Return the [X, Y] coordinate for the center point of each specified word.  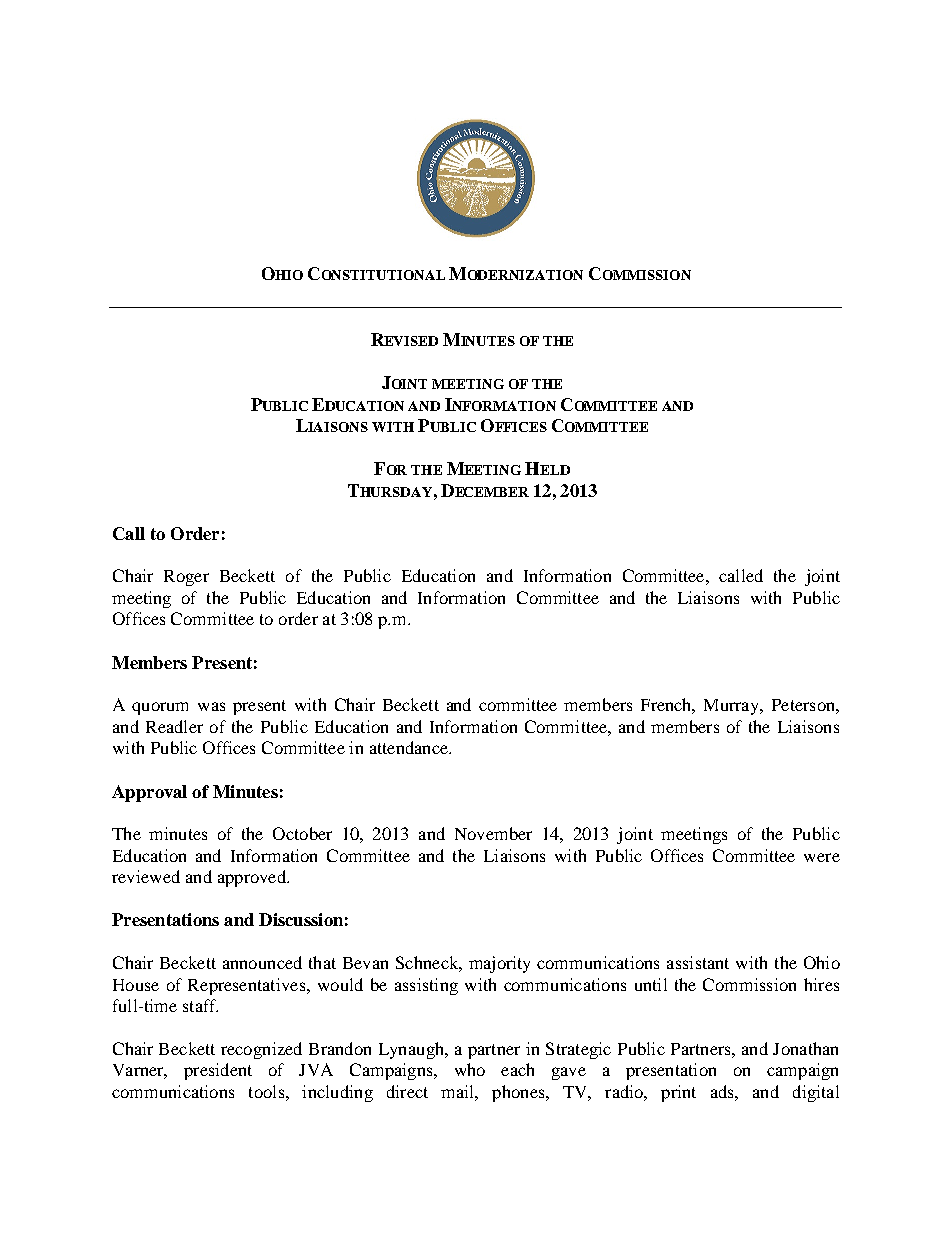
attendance [410, 747]
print [678, 1093]
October [302, 833]
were [822, 857]
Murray [733, 707]
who [470, 1069]
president [218, 1071]
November [493, 833]
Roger [186, 578]
